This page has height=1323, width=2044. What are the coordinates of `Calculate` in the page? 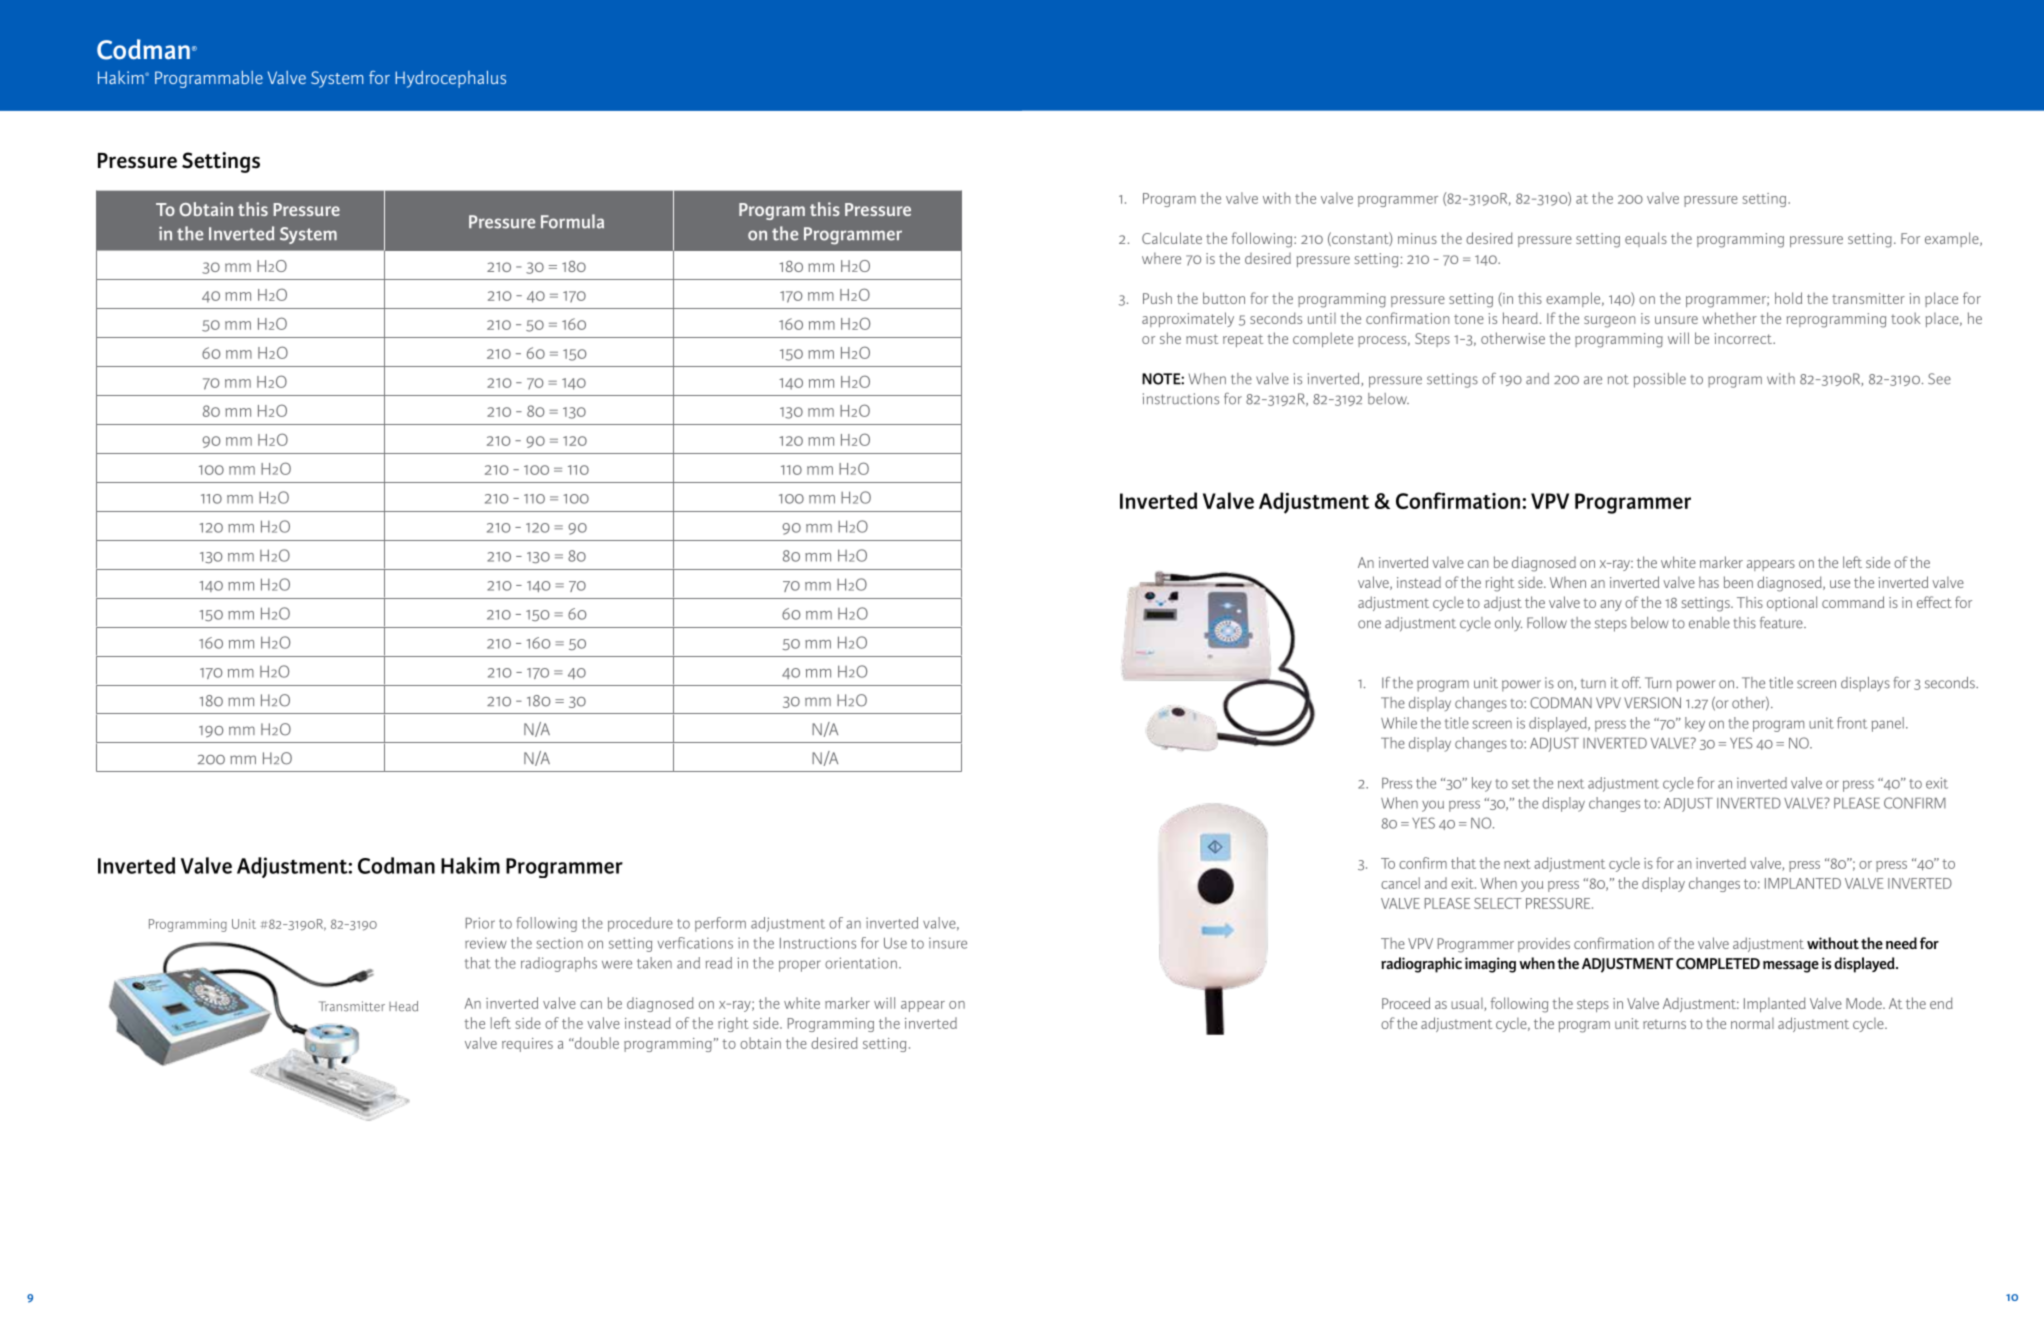 It's located at (1172, 238).
